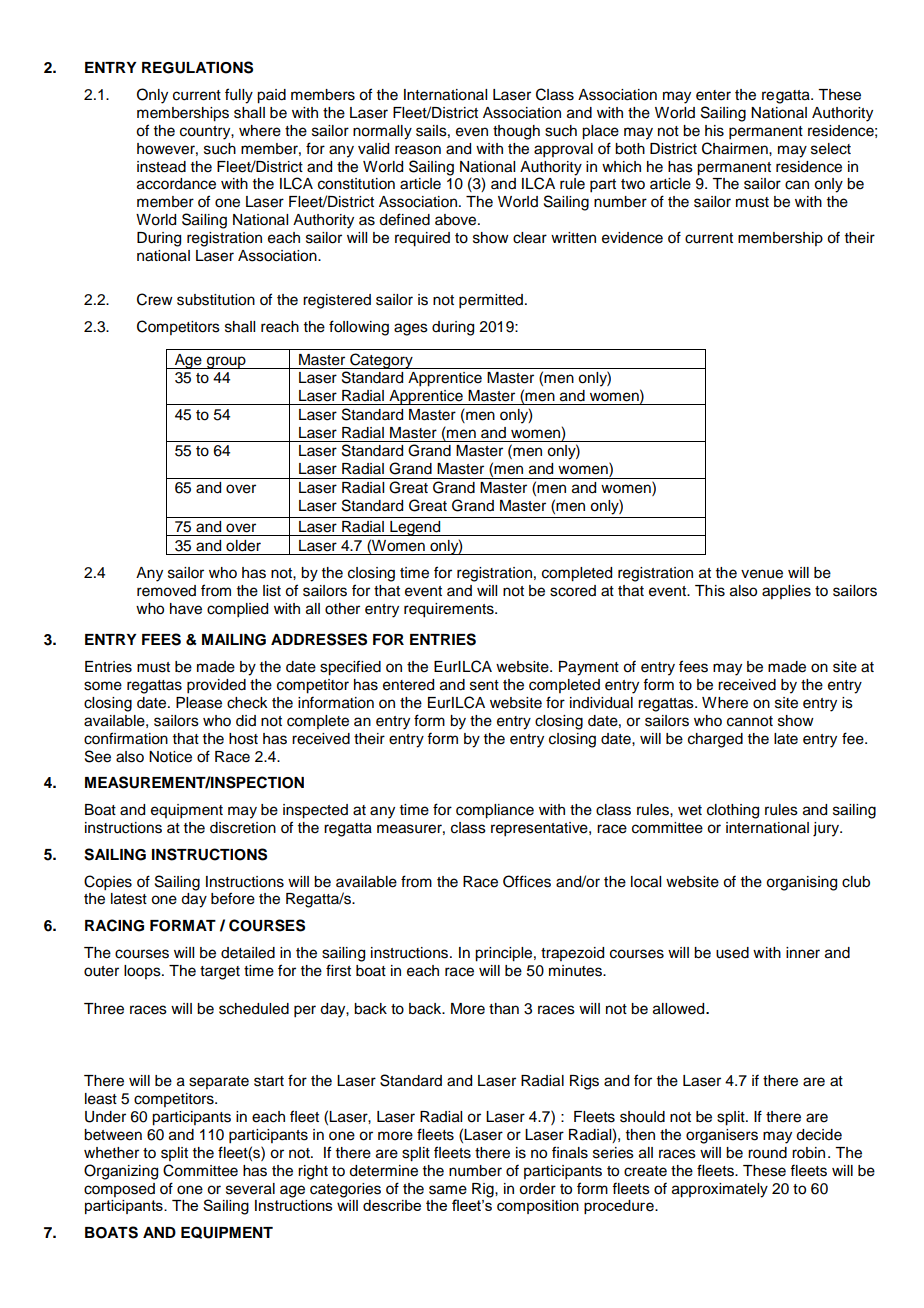 This document has width=924, height=1308. What do you see at coordinates (516, 132) in the document?
I see `though` at bounding box center [516, 132].
